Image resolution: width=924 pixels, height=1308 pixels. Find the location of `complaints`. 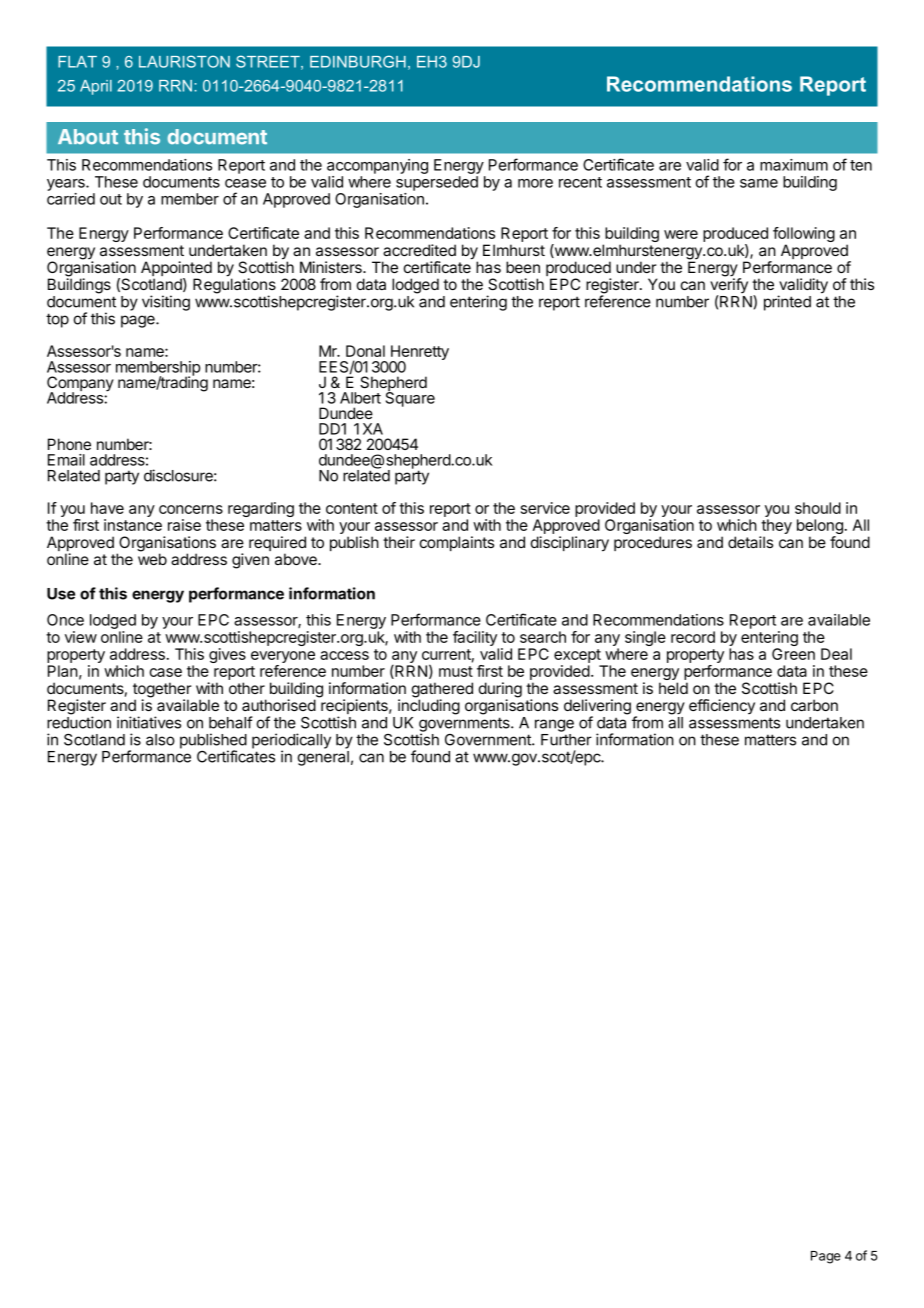

complaints is located at coordinates (457, 543).
